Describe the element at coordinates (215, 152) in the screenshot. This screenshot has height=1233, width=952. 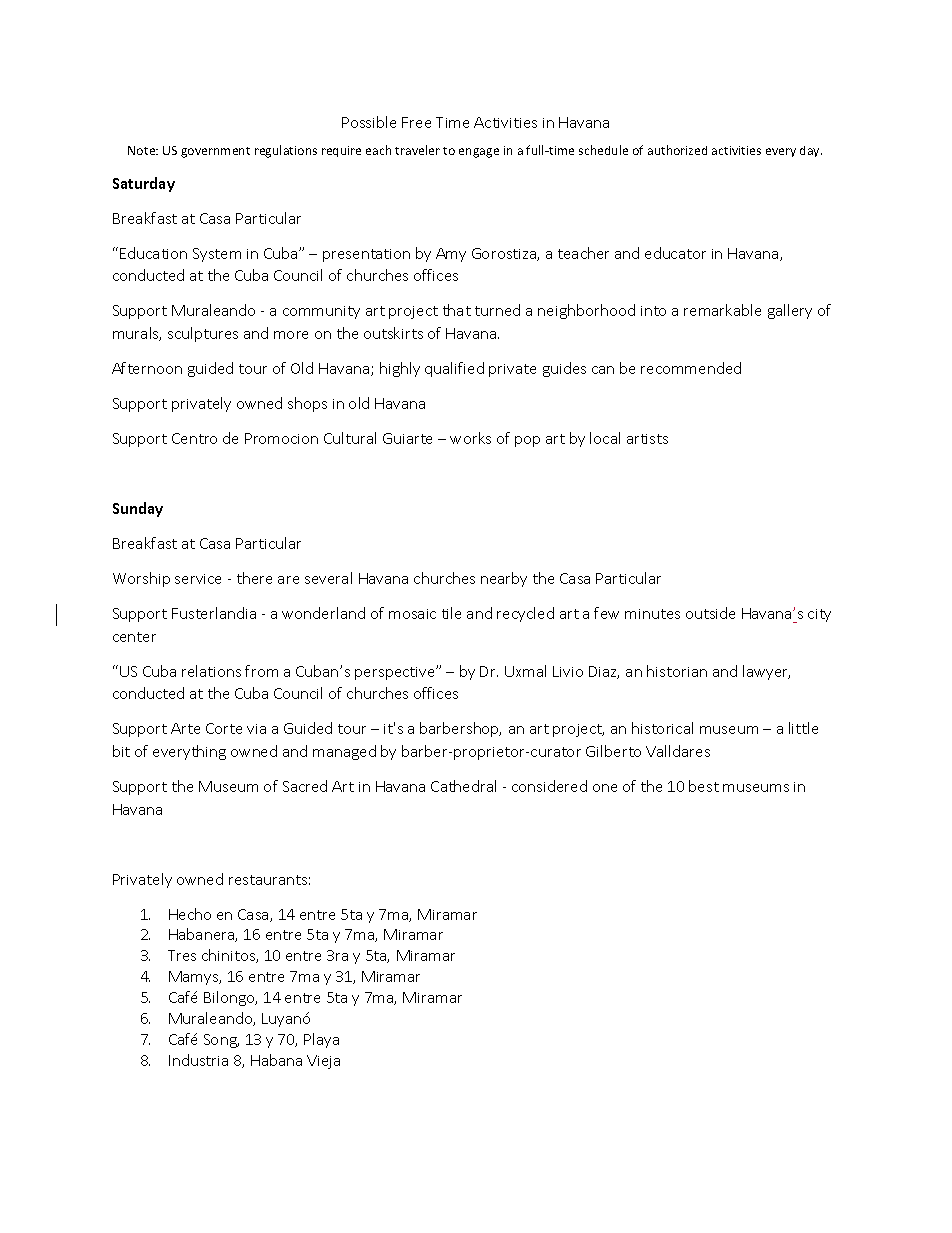
I see `government` at that location.
